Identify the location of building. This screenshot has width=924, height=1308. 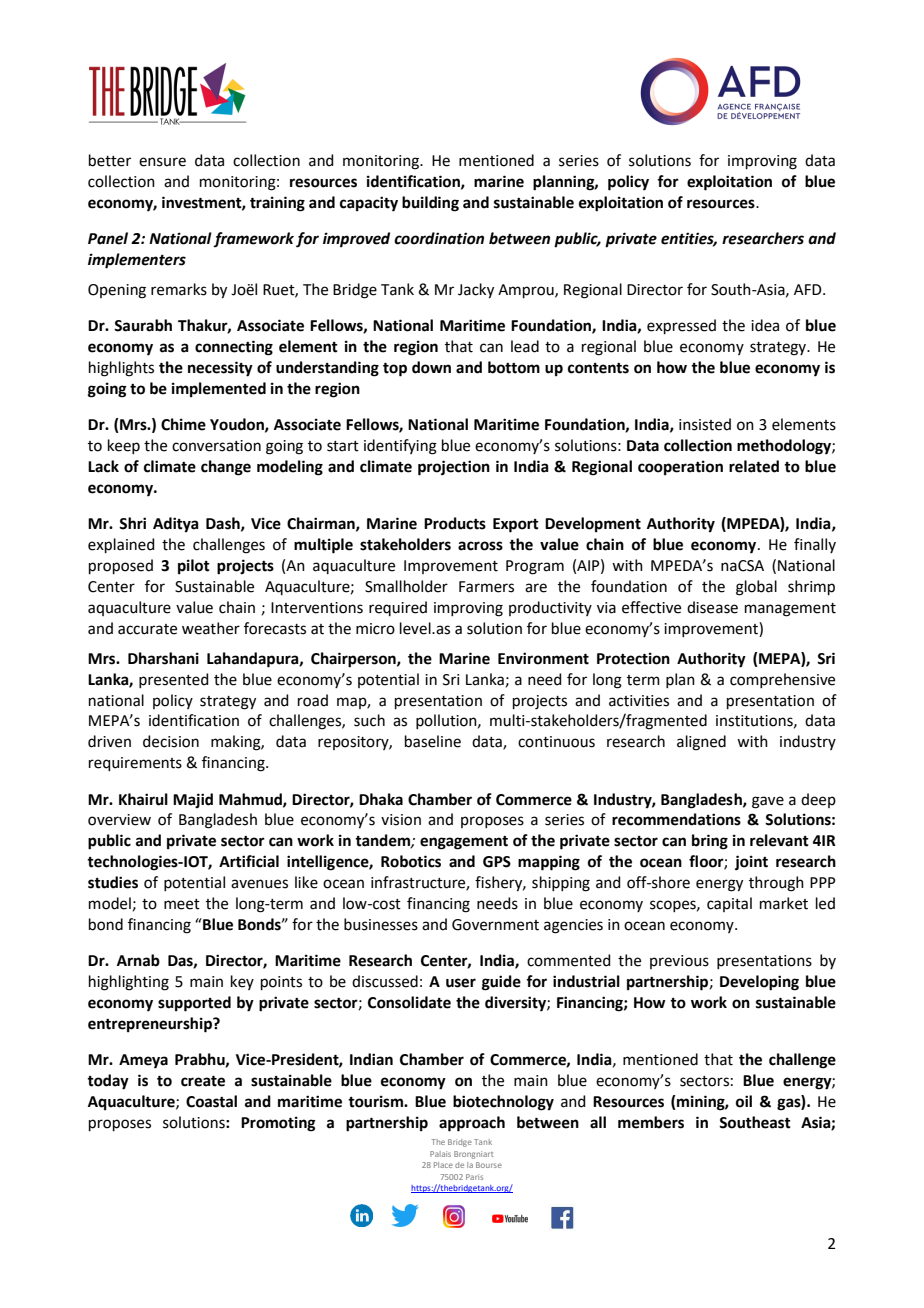
(430, 204).
